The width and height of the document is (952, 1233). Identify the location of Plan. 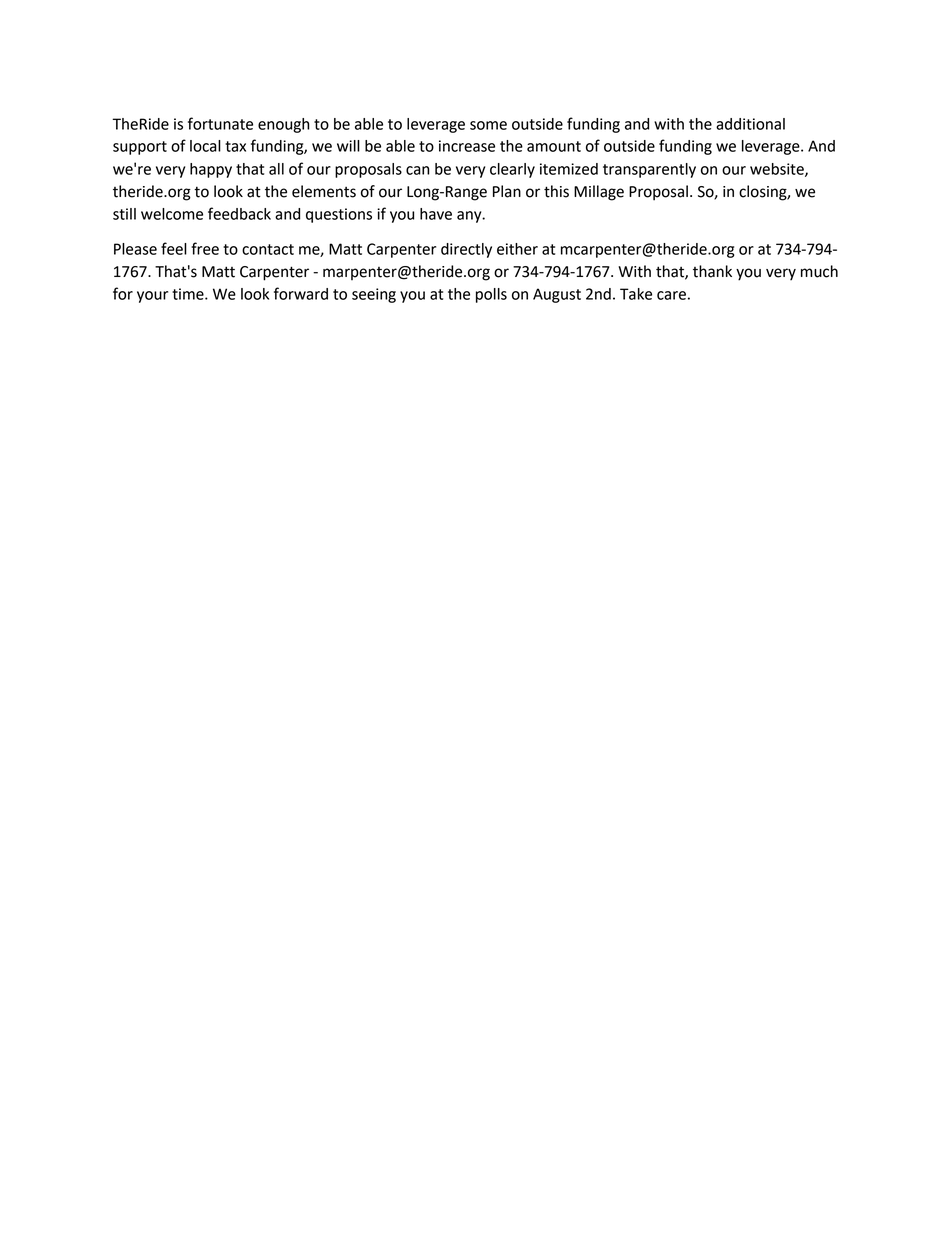
(507, 191).
